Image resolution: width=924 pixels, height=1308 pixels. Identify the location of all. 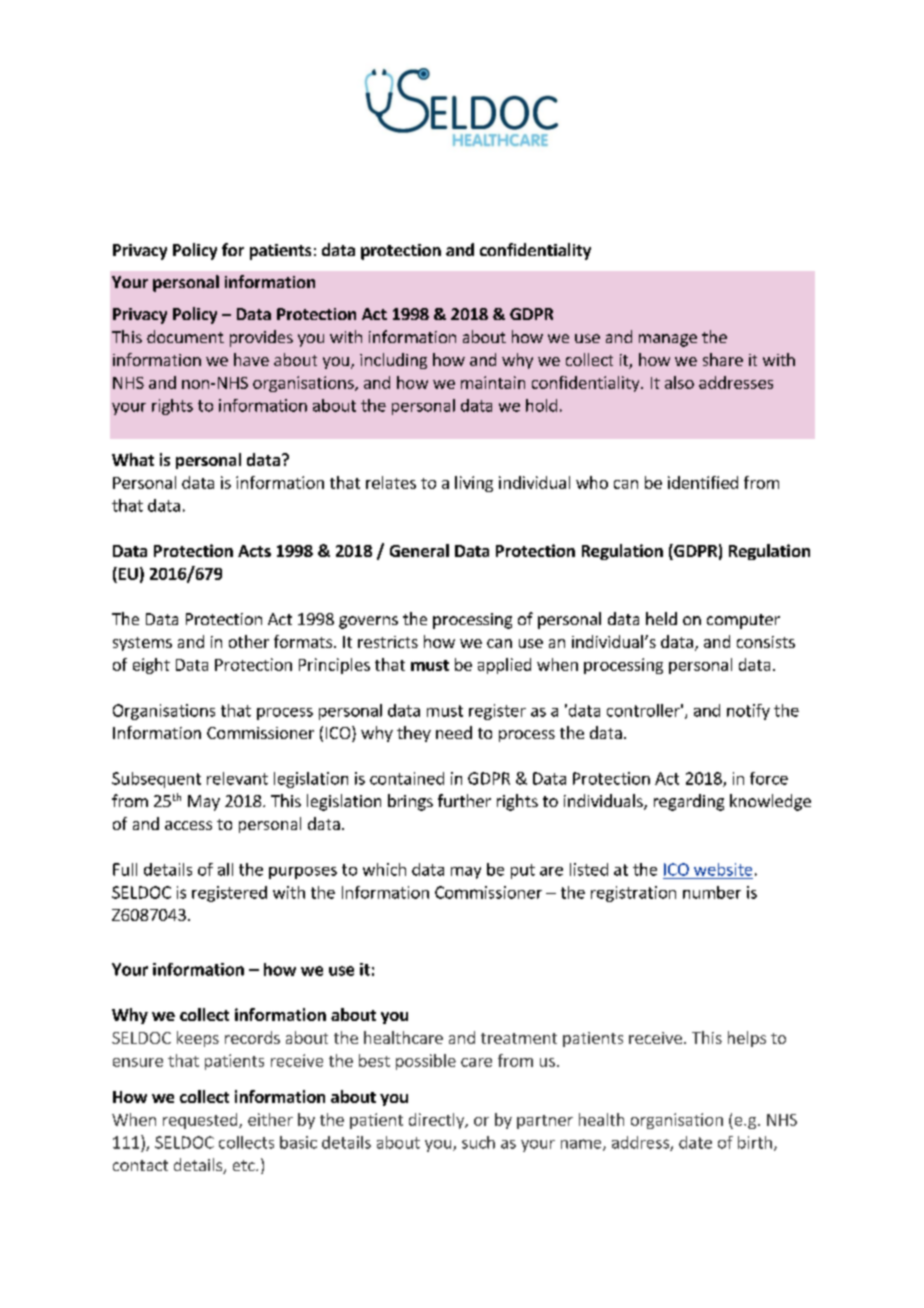
(225, 869).
